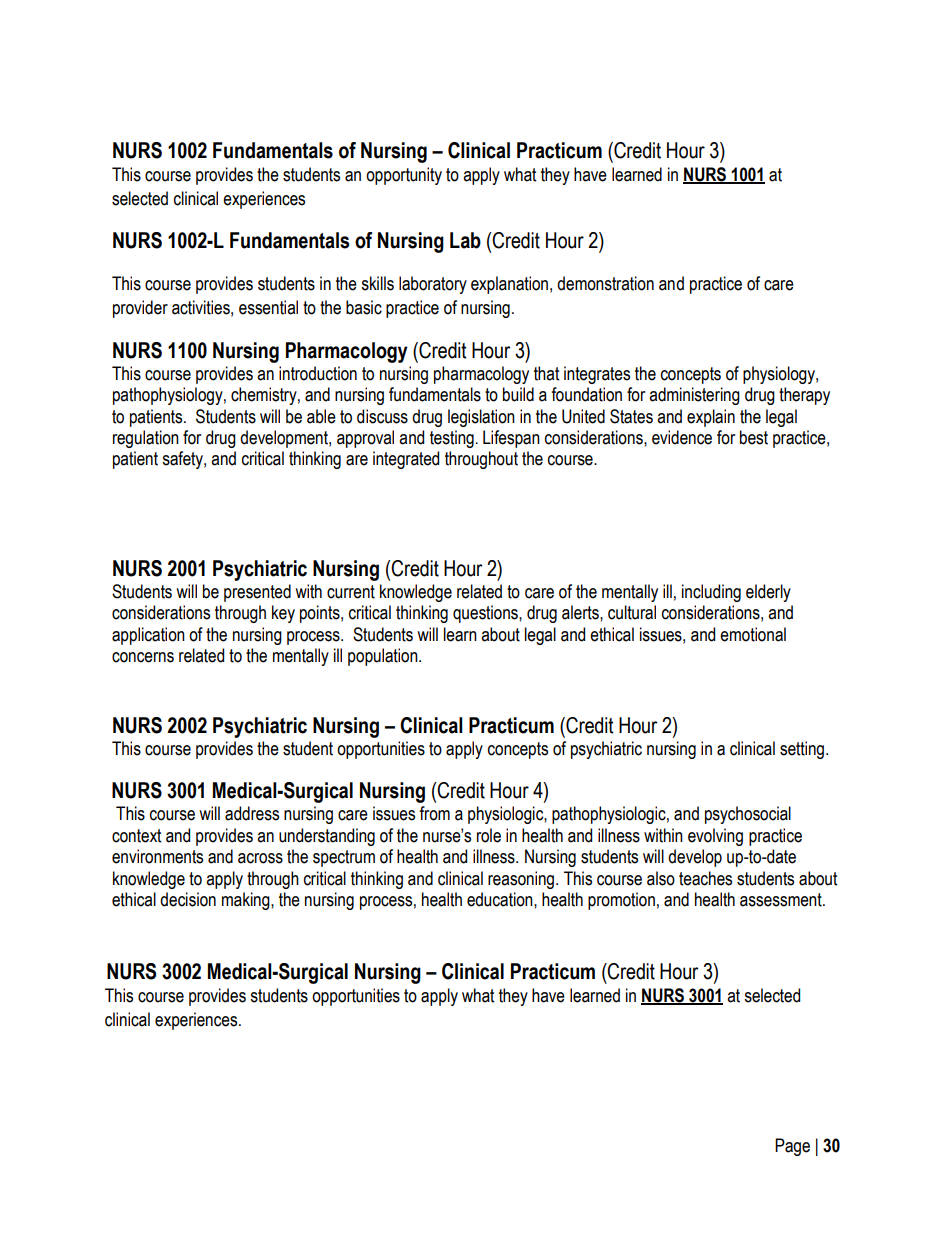  I want to click on questions, so click(486, 614).
